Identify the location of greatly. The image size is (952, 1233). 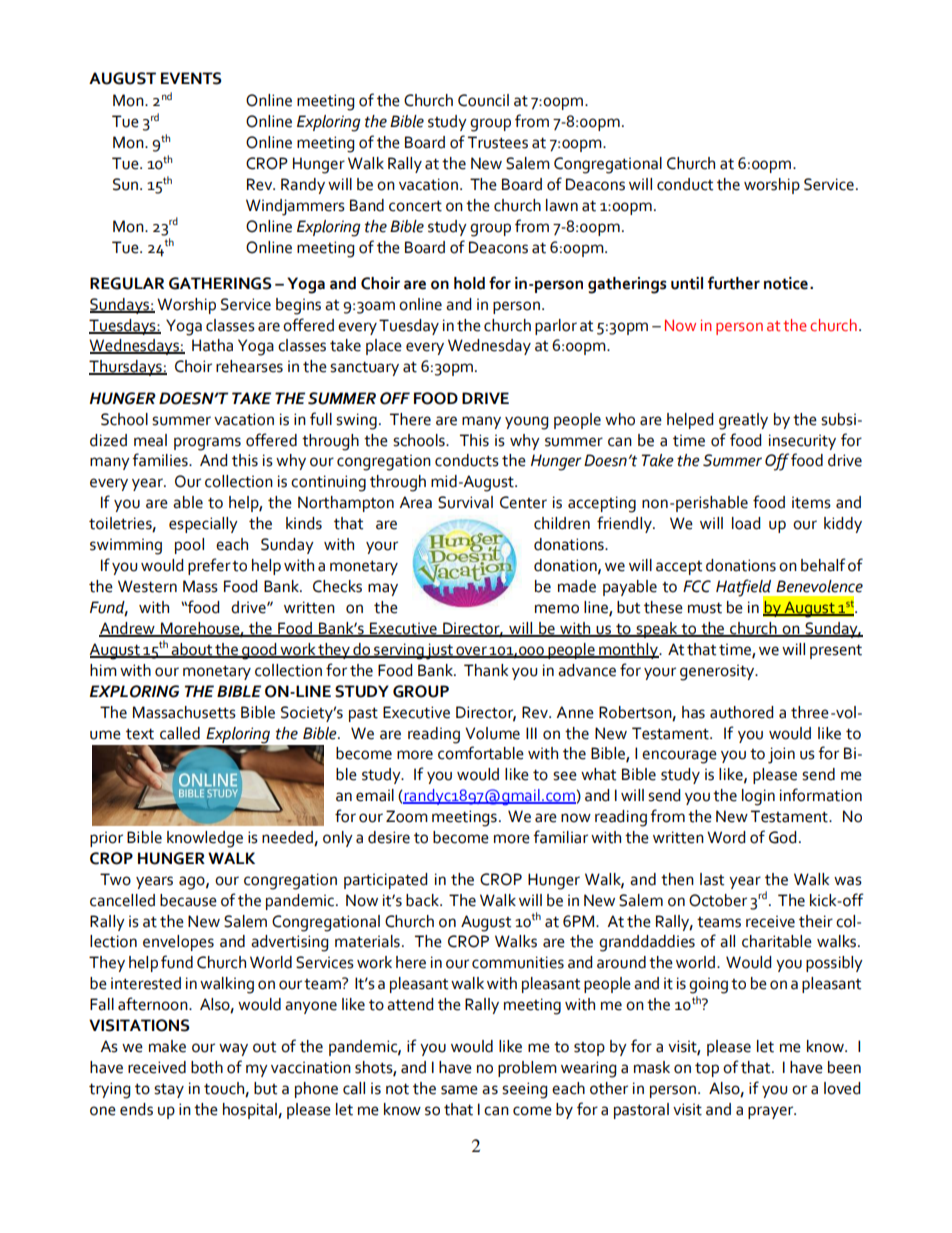
(743, 421).
